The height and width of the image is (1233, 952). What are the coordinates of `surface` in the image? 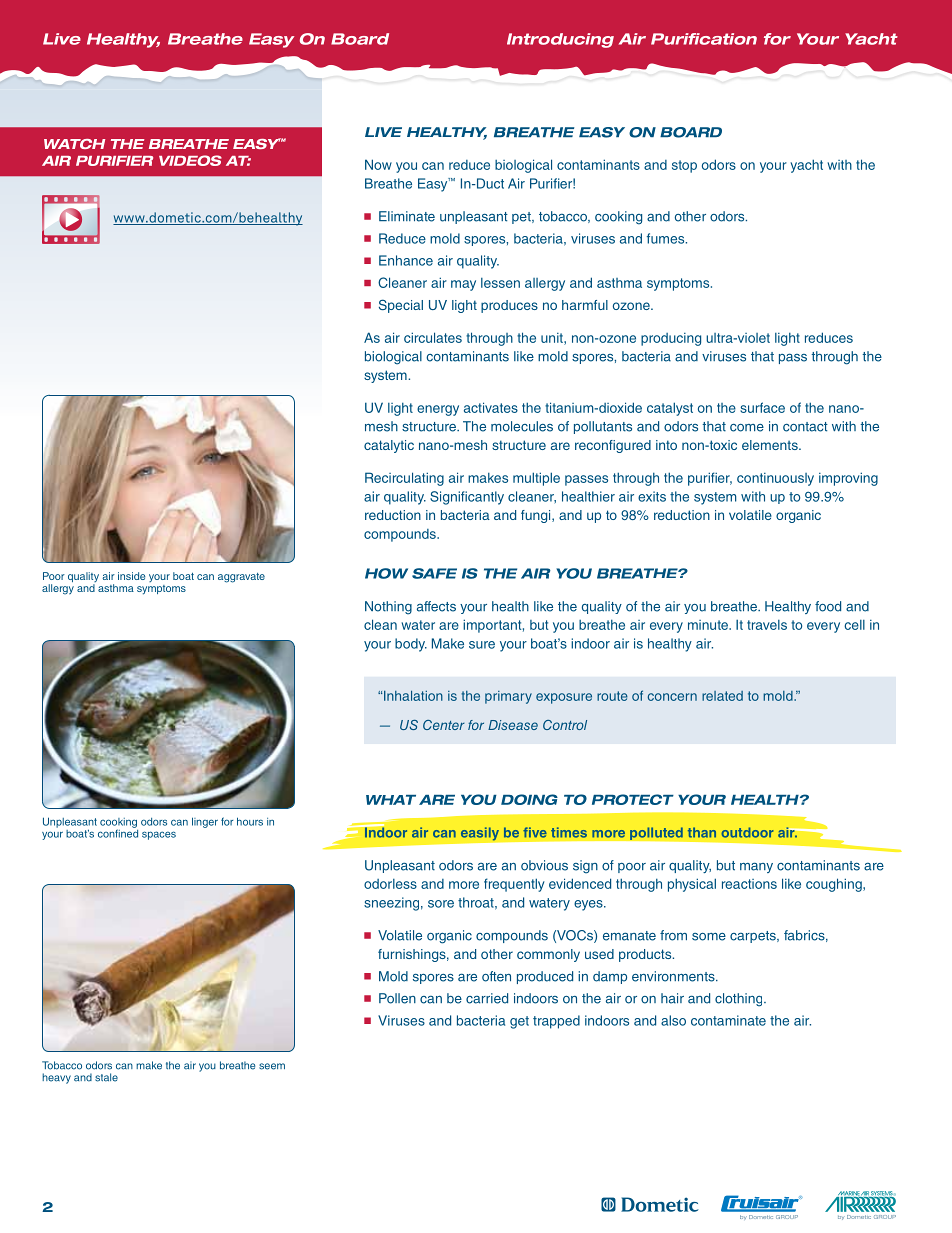 It's located at (762, 407).
